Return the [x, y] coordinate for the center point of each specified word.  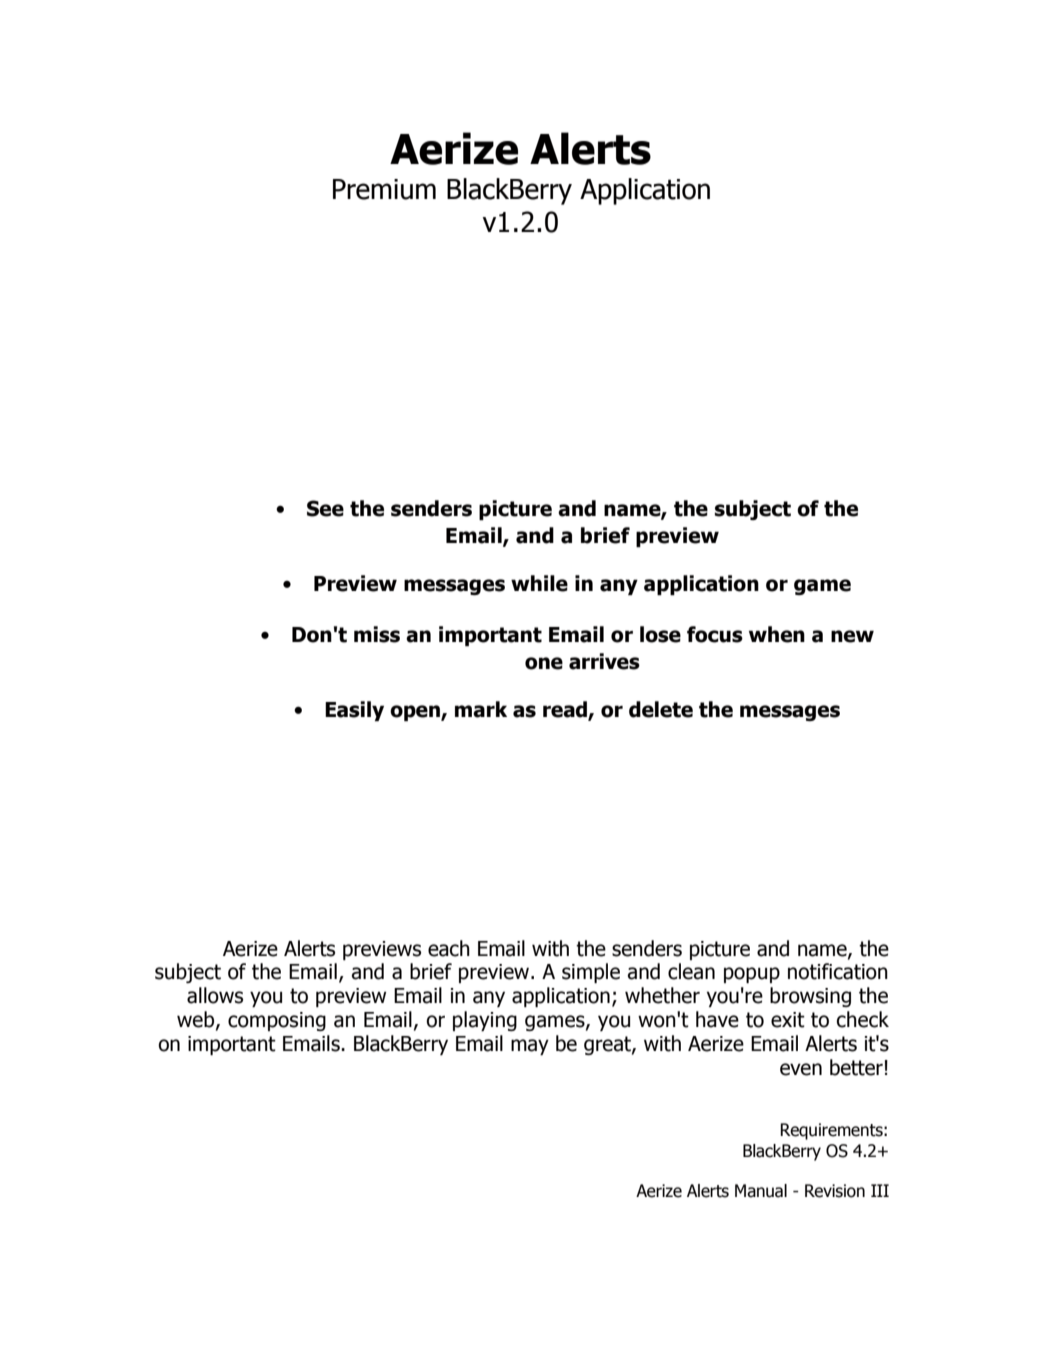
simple [591, 973]
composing [277, 1021]
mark [481, 709]
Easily [354, 711]
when [777, 634]
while [539, 583]
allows [215, 995]
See [325, 508]
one [544, 663]
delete [661, 709]
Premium [384, 189]
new [852, 636]
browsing [810, 997]
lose [660, 634]
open [416, 713]
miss [377, 634]
